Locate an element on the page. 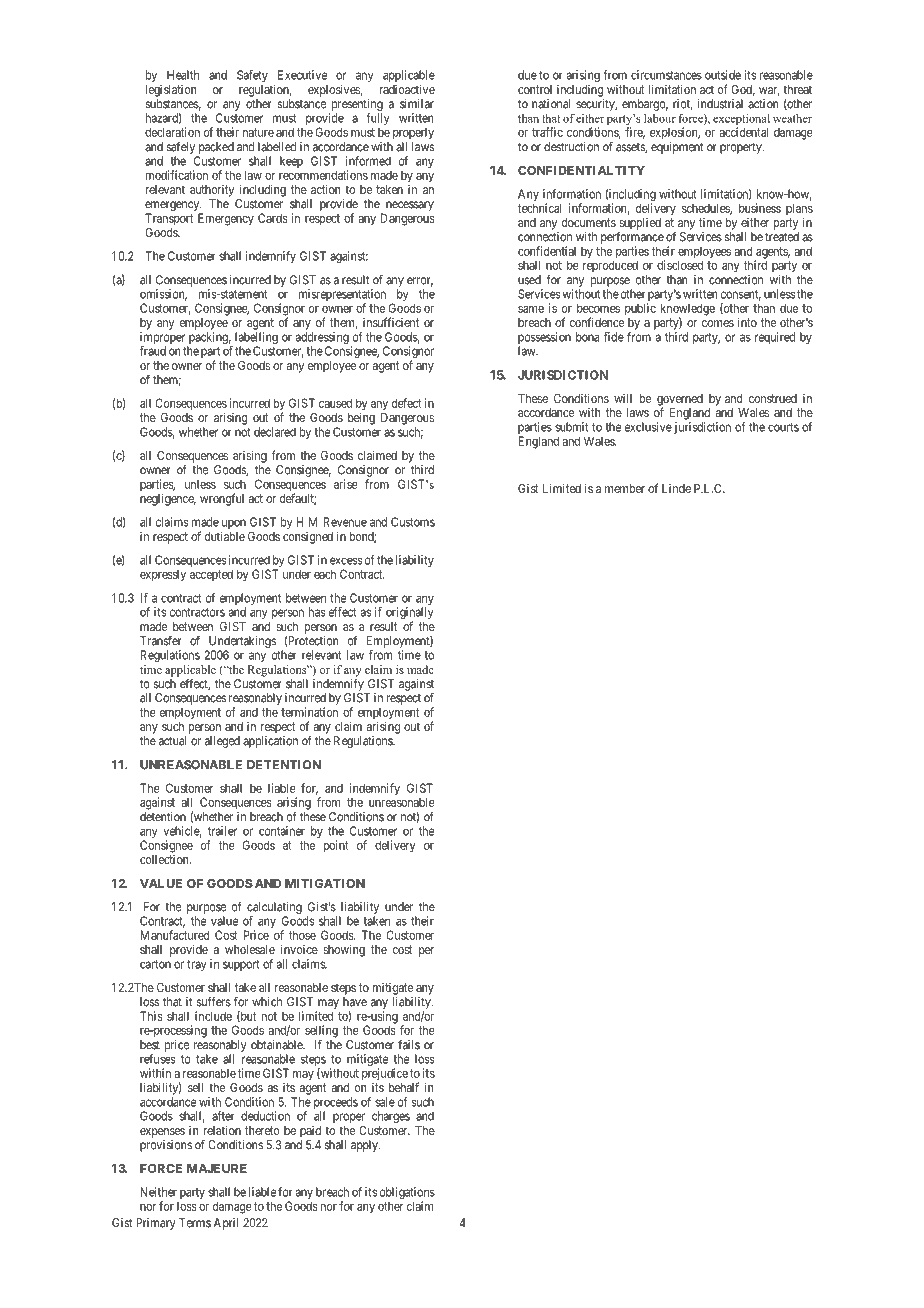  same is located at coordinates (531, 309).
